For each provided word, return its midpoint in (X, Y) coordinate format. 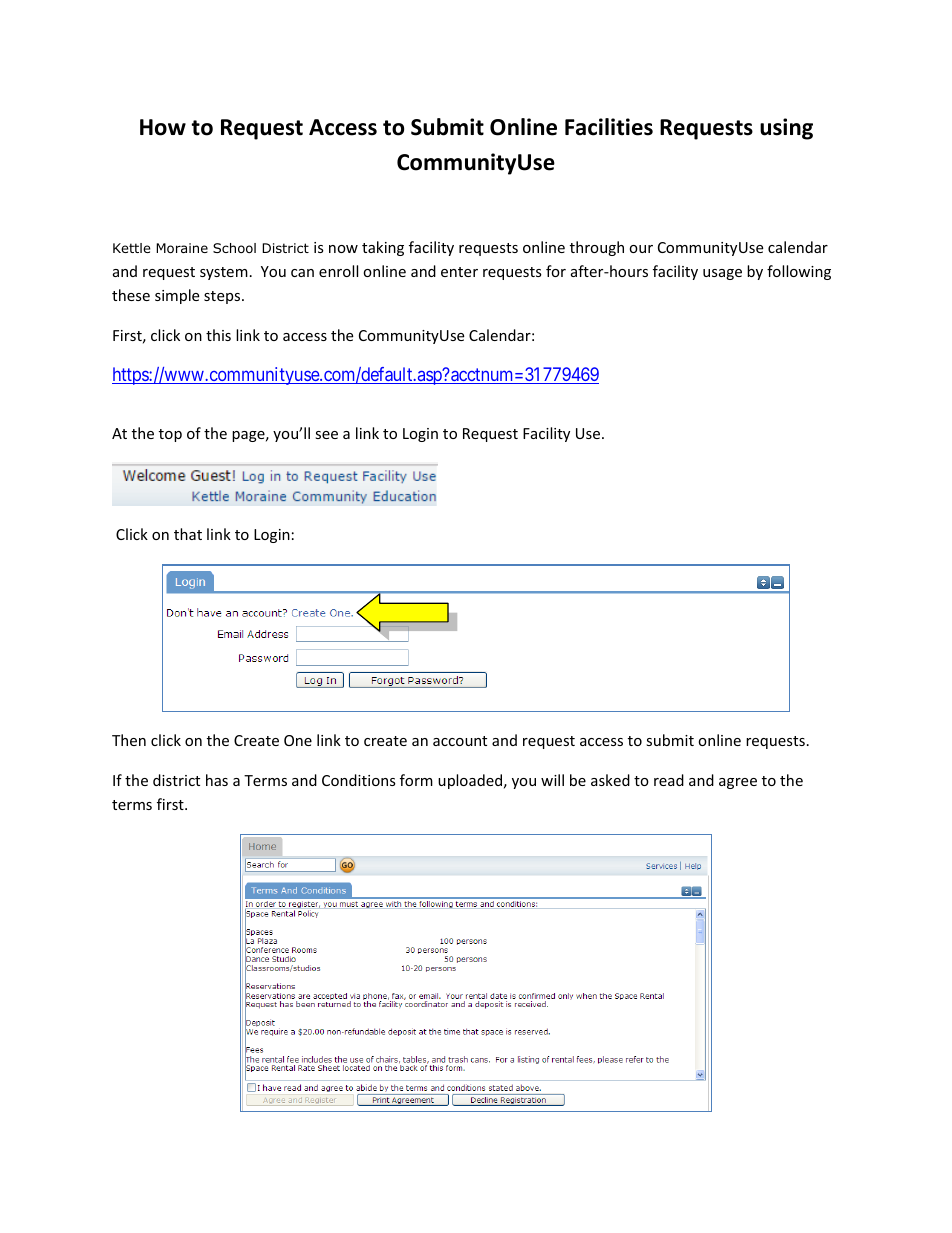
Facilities (609, 127)
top (170, 435)
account (460, 741)
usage (722, 274)
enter (459, 272)
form (416, 780)
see (326, 435)
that (188, 534)
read (669, 780)
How (163, 127)
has (217, 780)
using (786, 129)
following (799, 272)
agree (738, 783)
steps (223, 297)
